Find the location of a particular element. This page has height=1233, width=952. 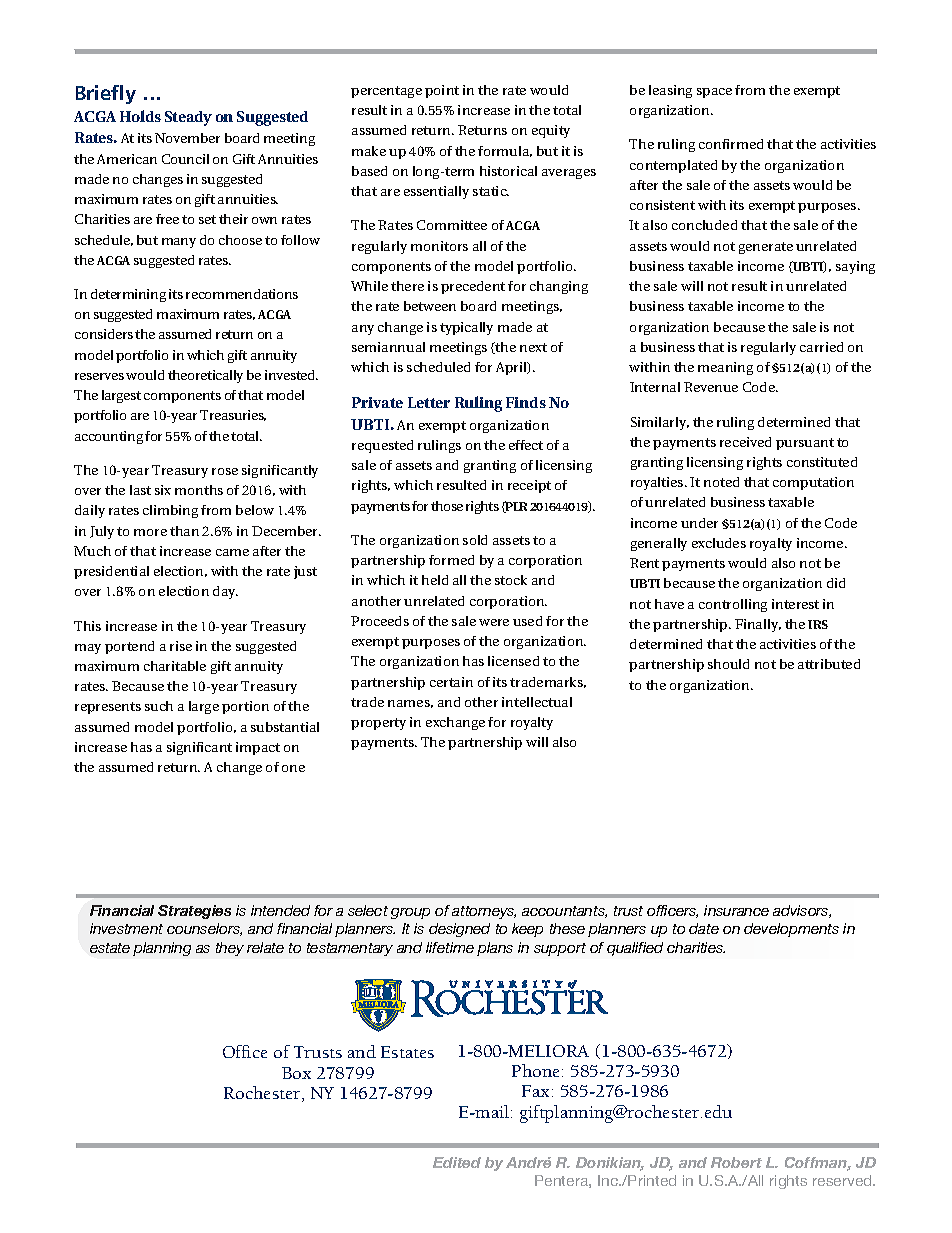

investment is located at coordinates (126, 928).
